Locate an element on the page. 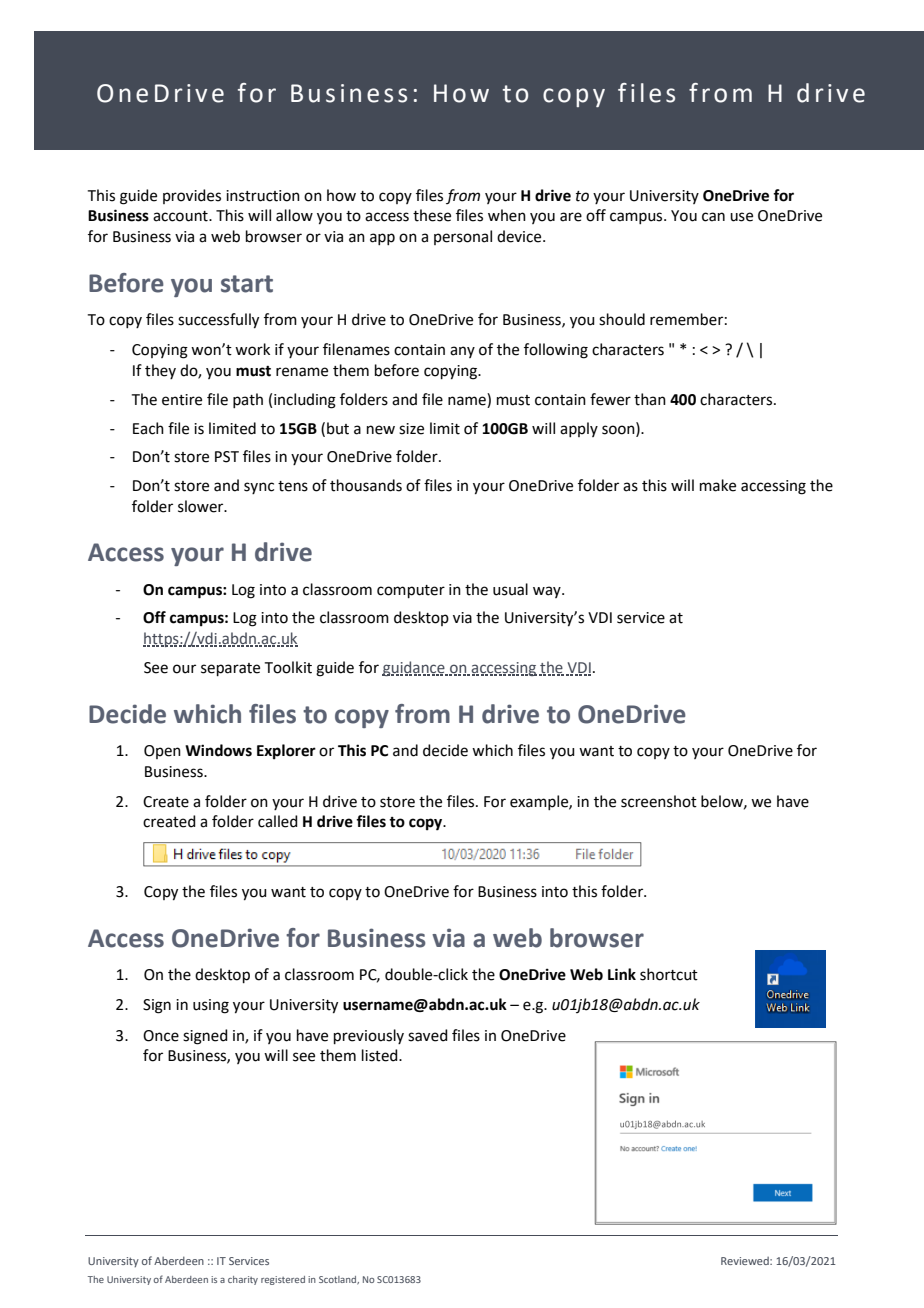 Image resolution: width=924 pixels, height=1308 pixels. account is located at coordinates (181, 216).
